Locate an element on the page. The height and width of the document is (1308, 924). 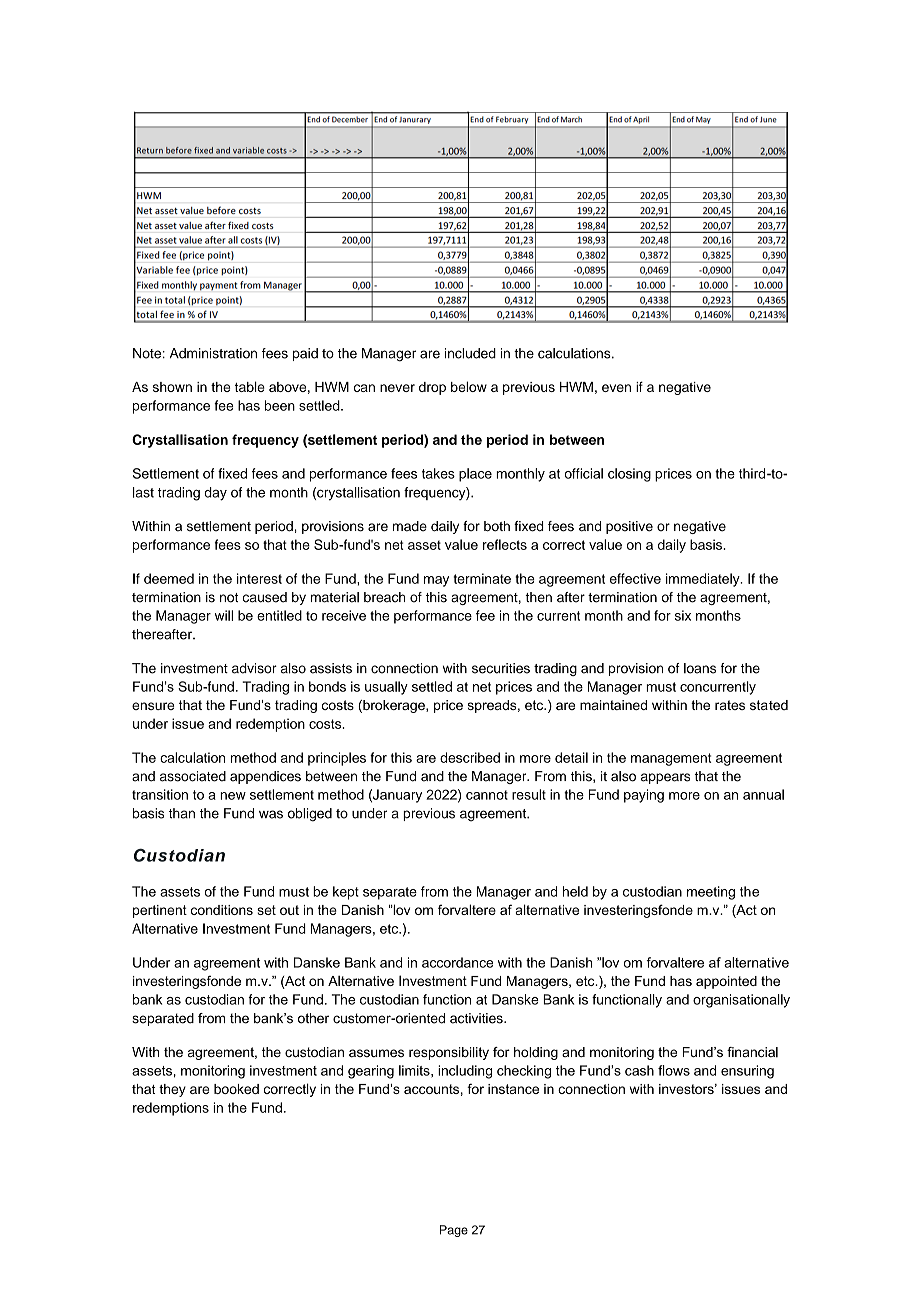
terminate is located at coordinates (482, 578).
